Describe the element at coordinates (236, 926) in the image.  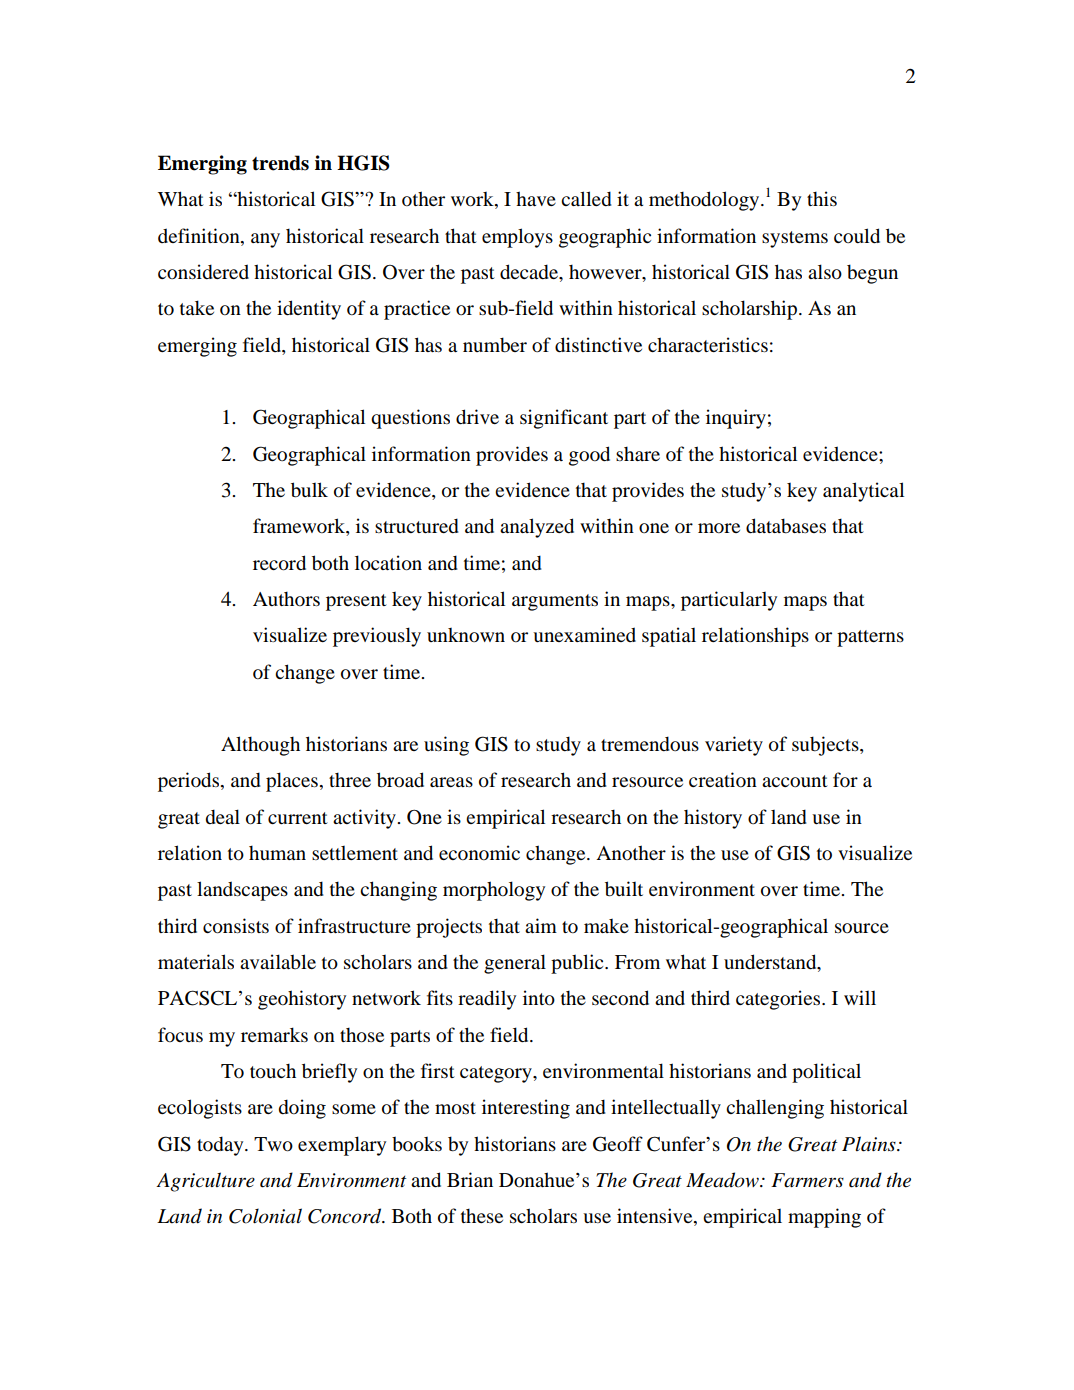
I see `consists` at that location.
